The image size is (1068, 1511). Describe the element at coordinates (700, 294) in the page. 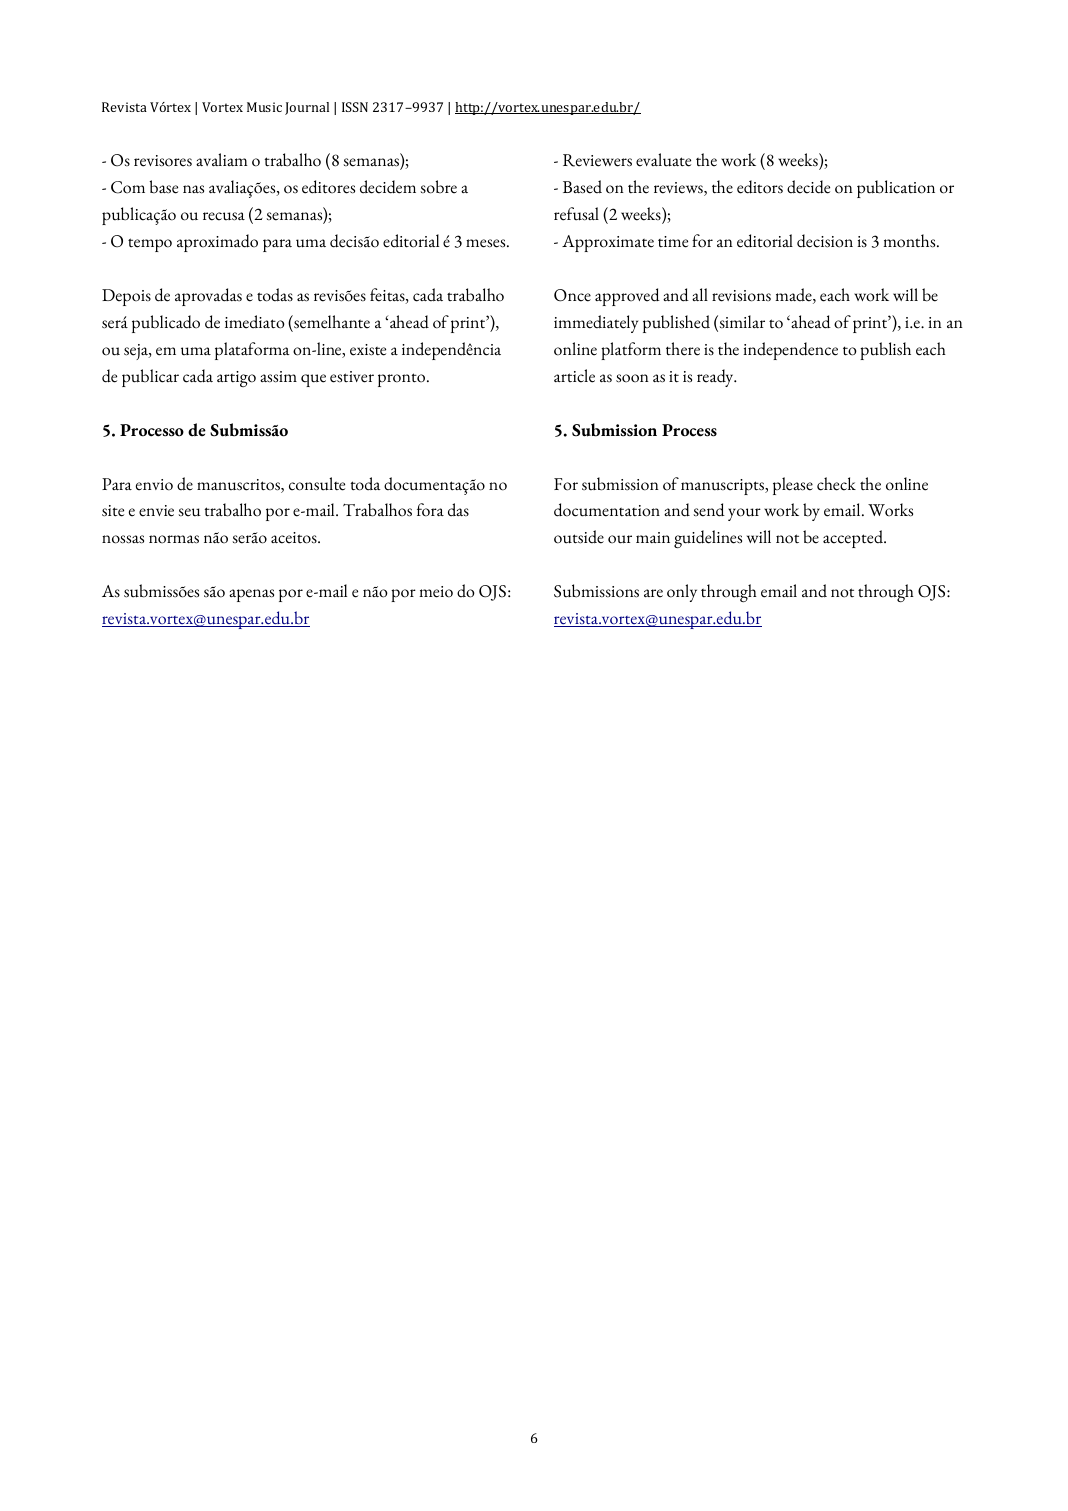

I see `all` at that location.
